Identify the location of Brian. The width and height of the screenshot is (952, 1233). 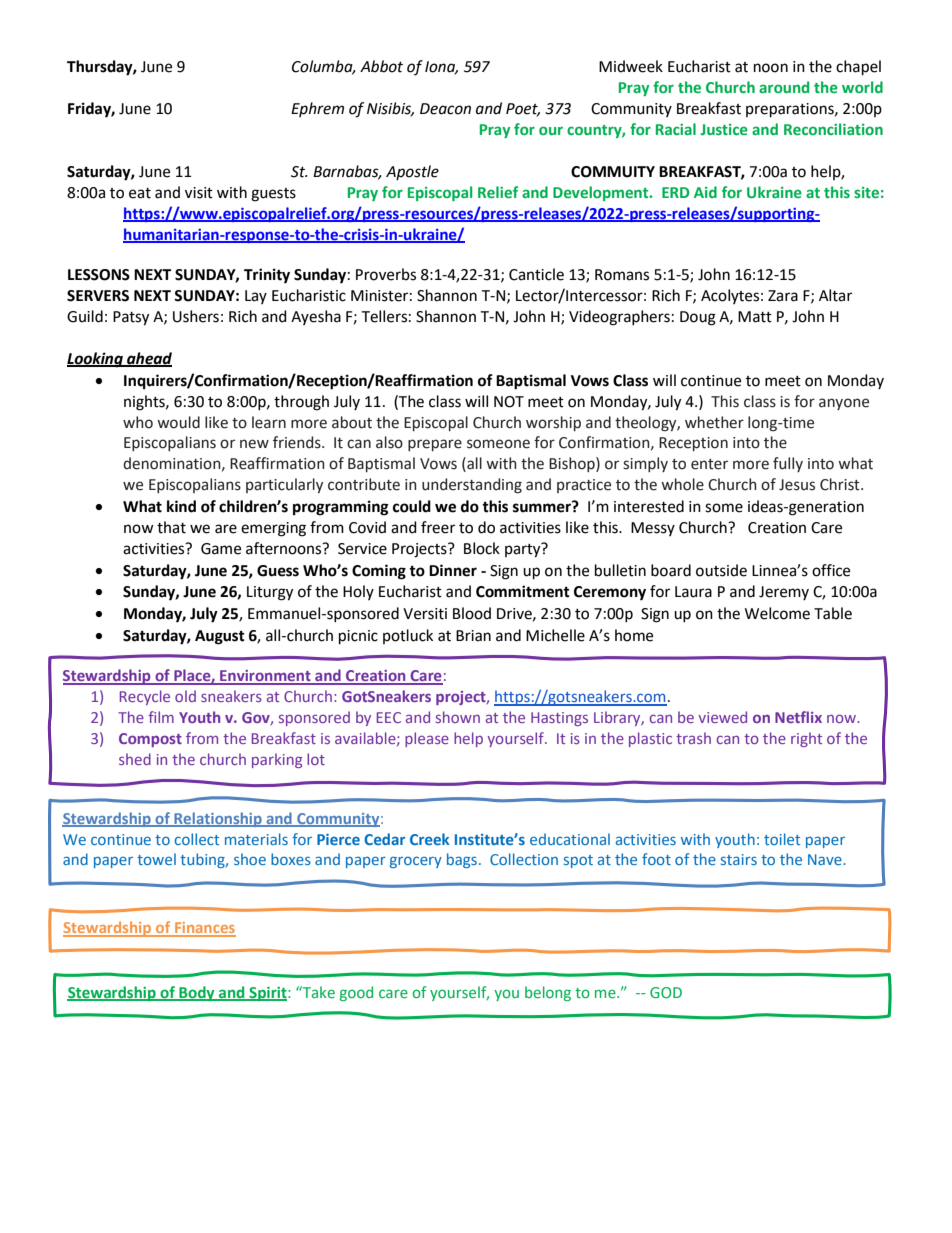
(473, 636).
